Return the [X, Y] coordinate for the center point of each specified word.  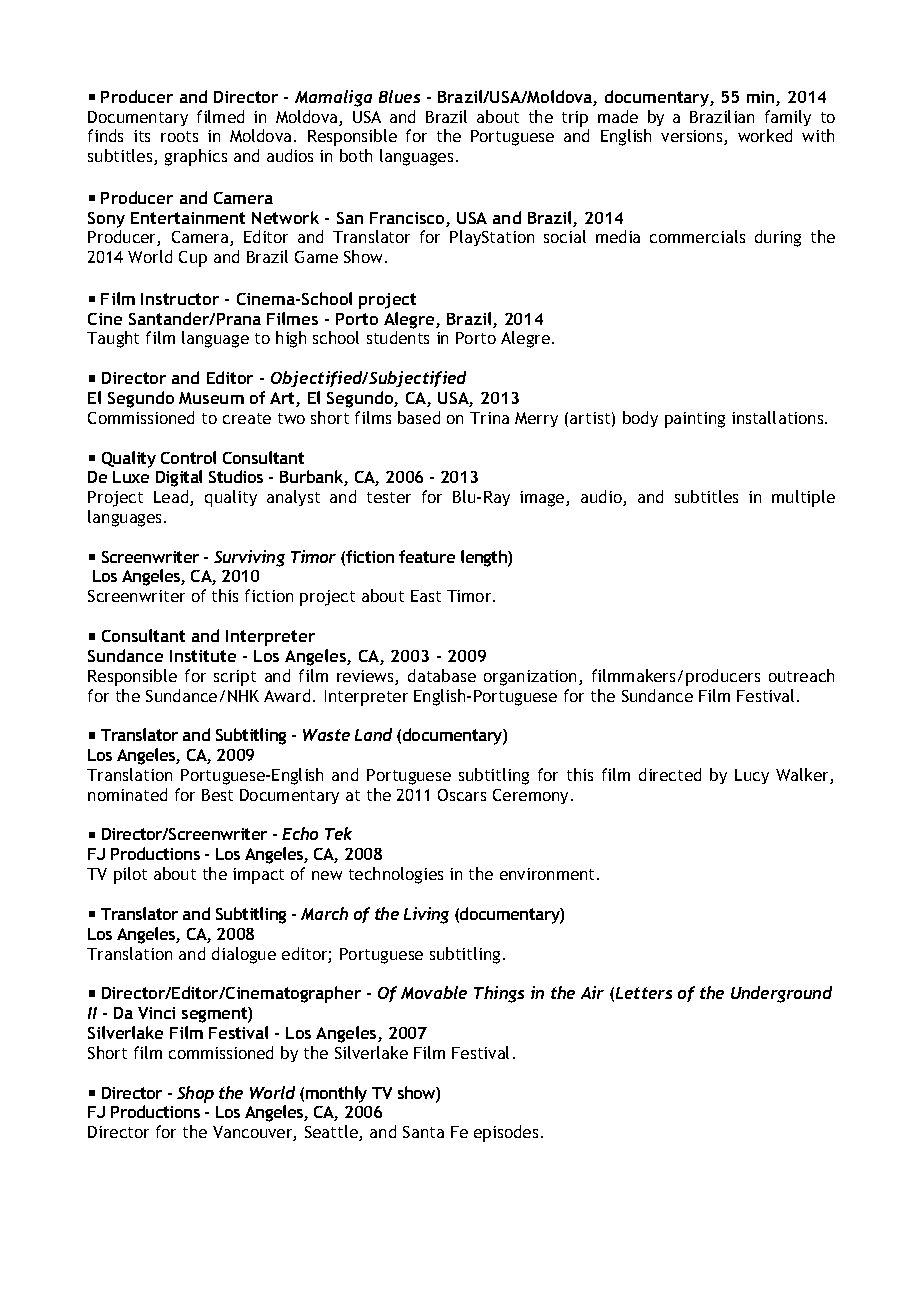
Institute [203, 656]
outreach [801, 675]
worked [765, 135]
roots [179, 136]
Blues [399, 96]
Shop [195, 1094]
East [426, 596]
